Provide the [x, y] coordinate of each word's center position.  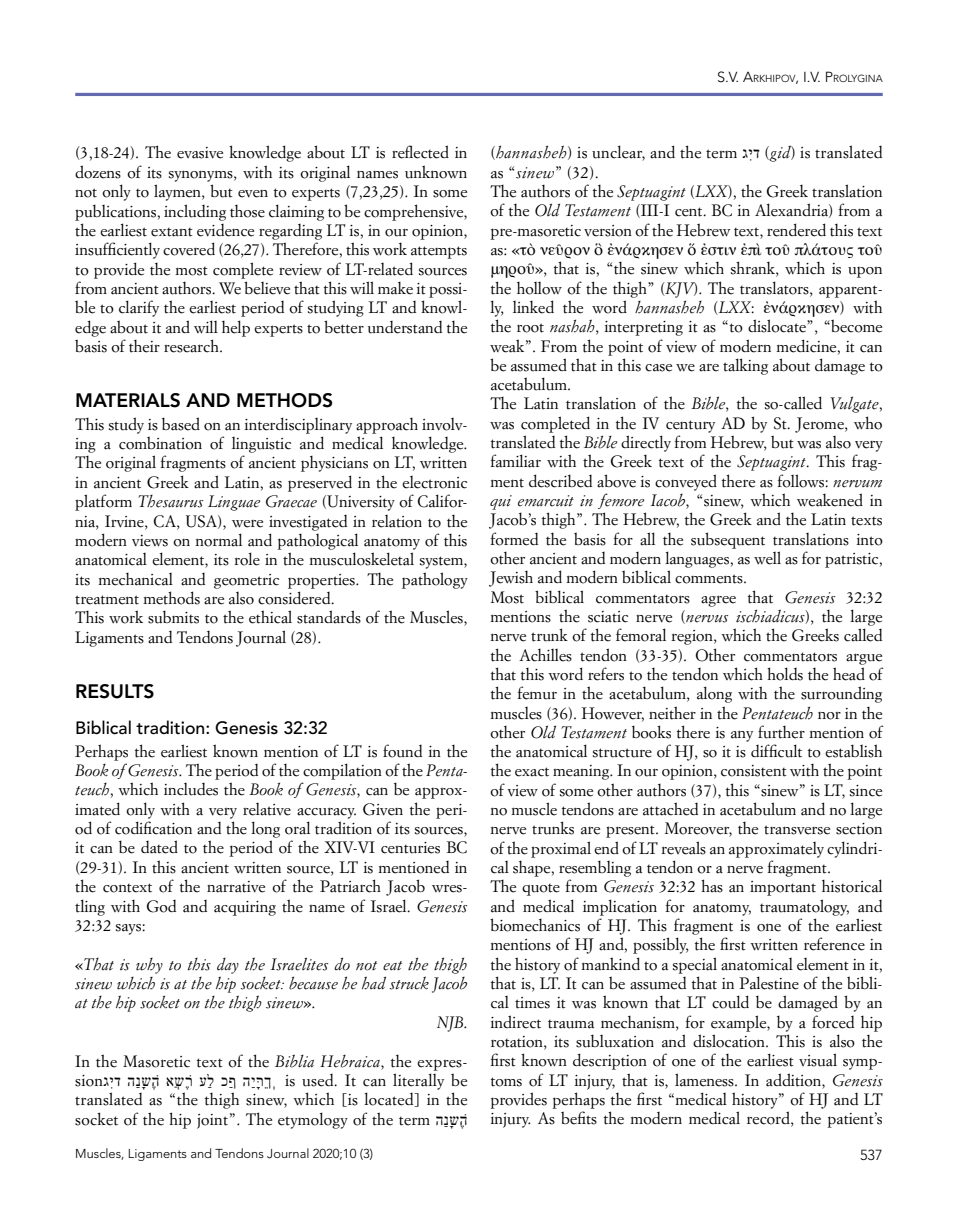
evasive [200, 153]
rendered [796, 230]
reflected [420, 152]
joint [212, 1121]
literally [418, 1081]
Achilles [545, 655]
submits [173, 617]
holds [785, 674]
